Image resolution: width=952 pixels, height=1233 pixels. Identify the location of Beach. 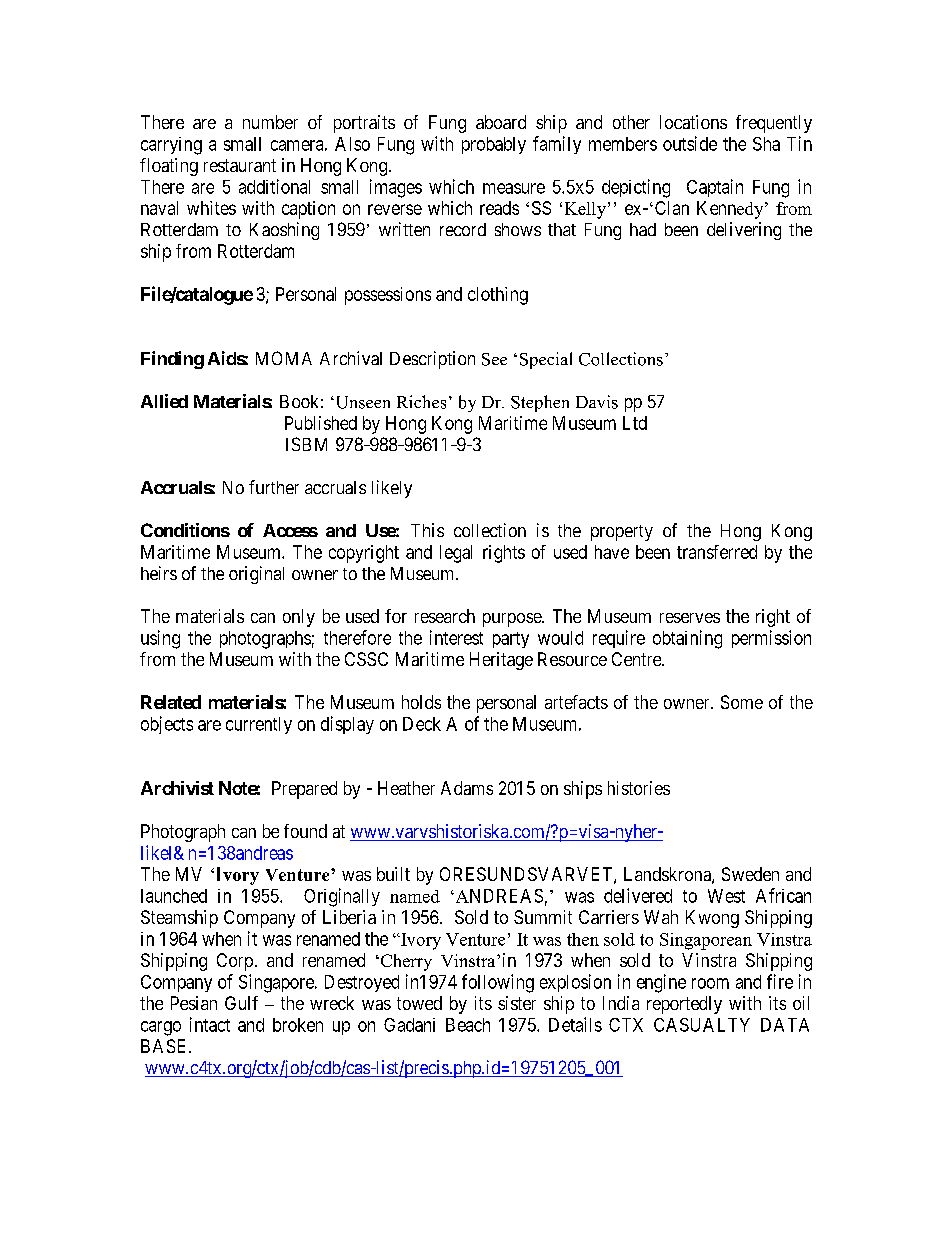
(468, 1025).
